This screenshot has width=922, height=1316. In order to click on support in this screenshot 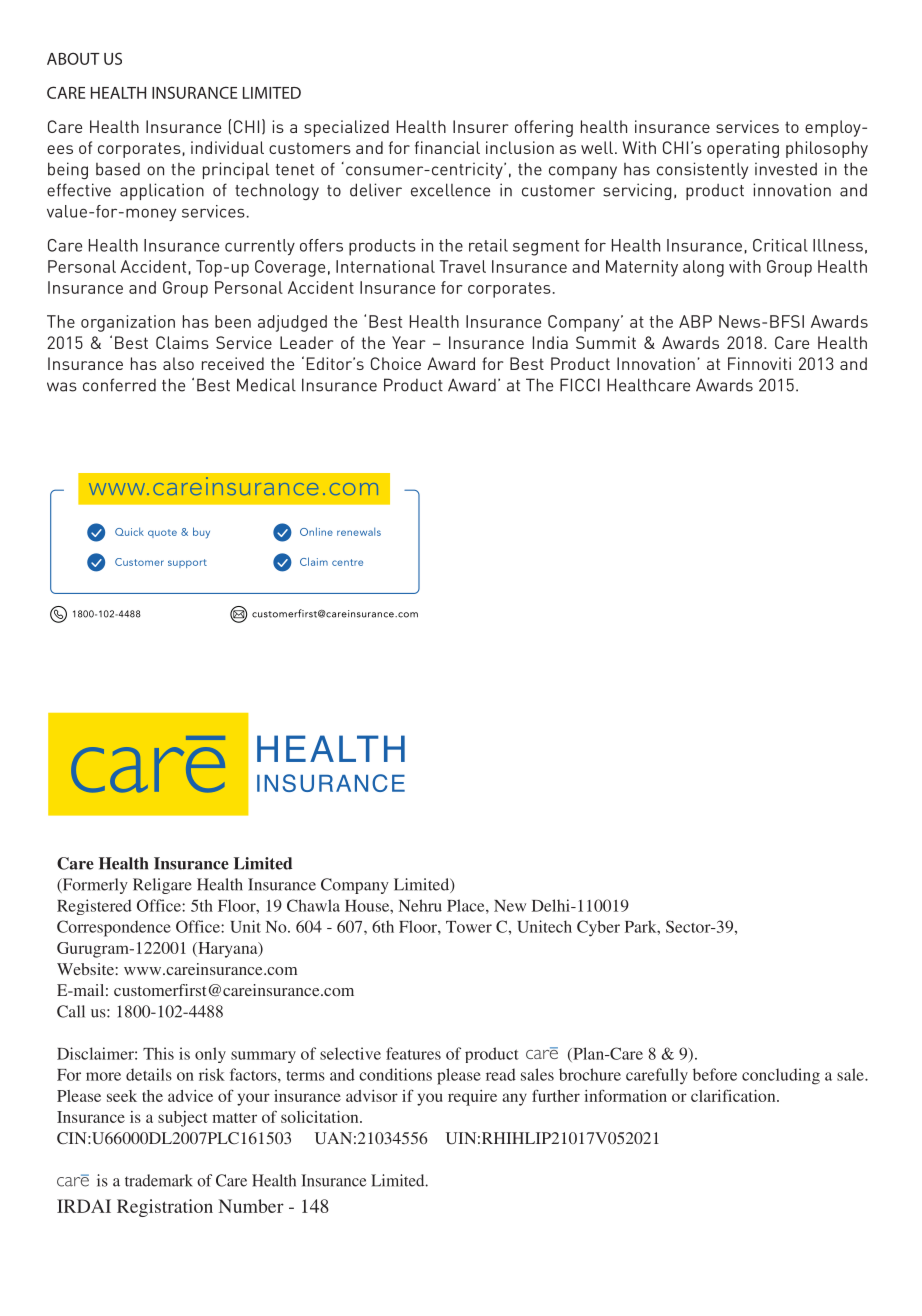, I will do `click(187, 563)`.
